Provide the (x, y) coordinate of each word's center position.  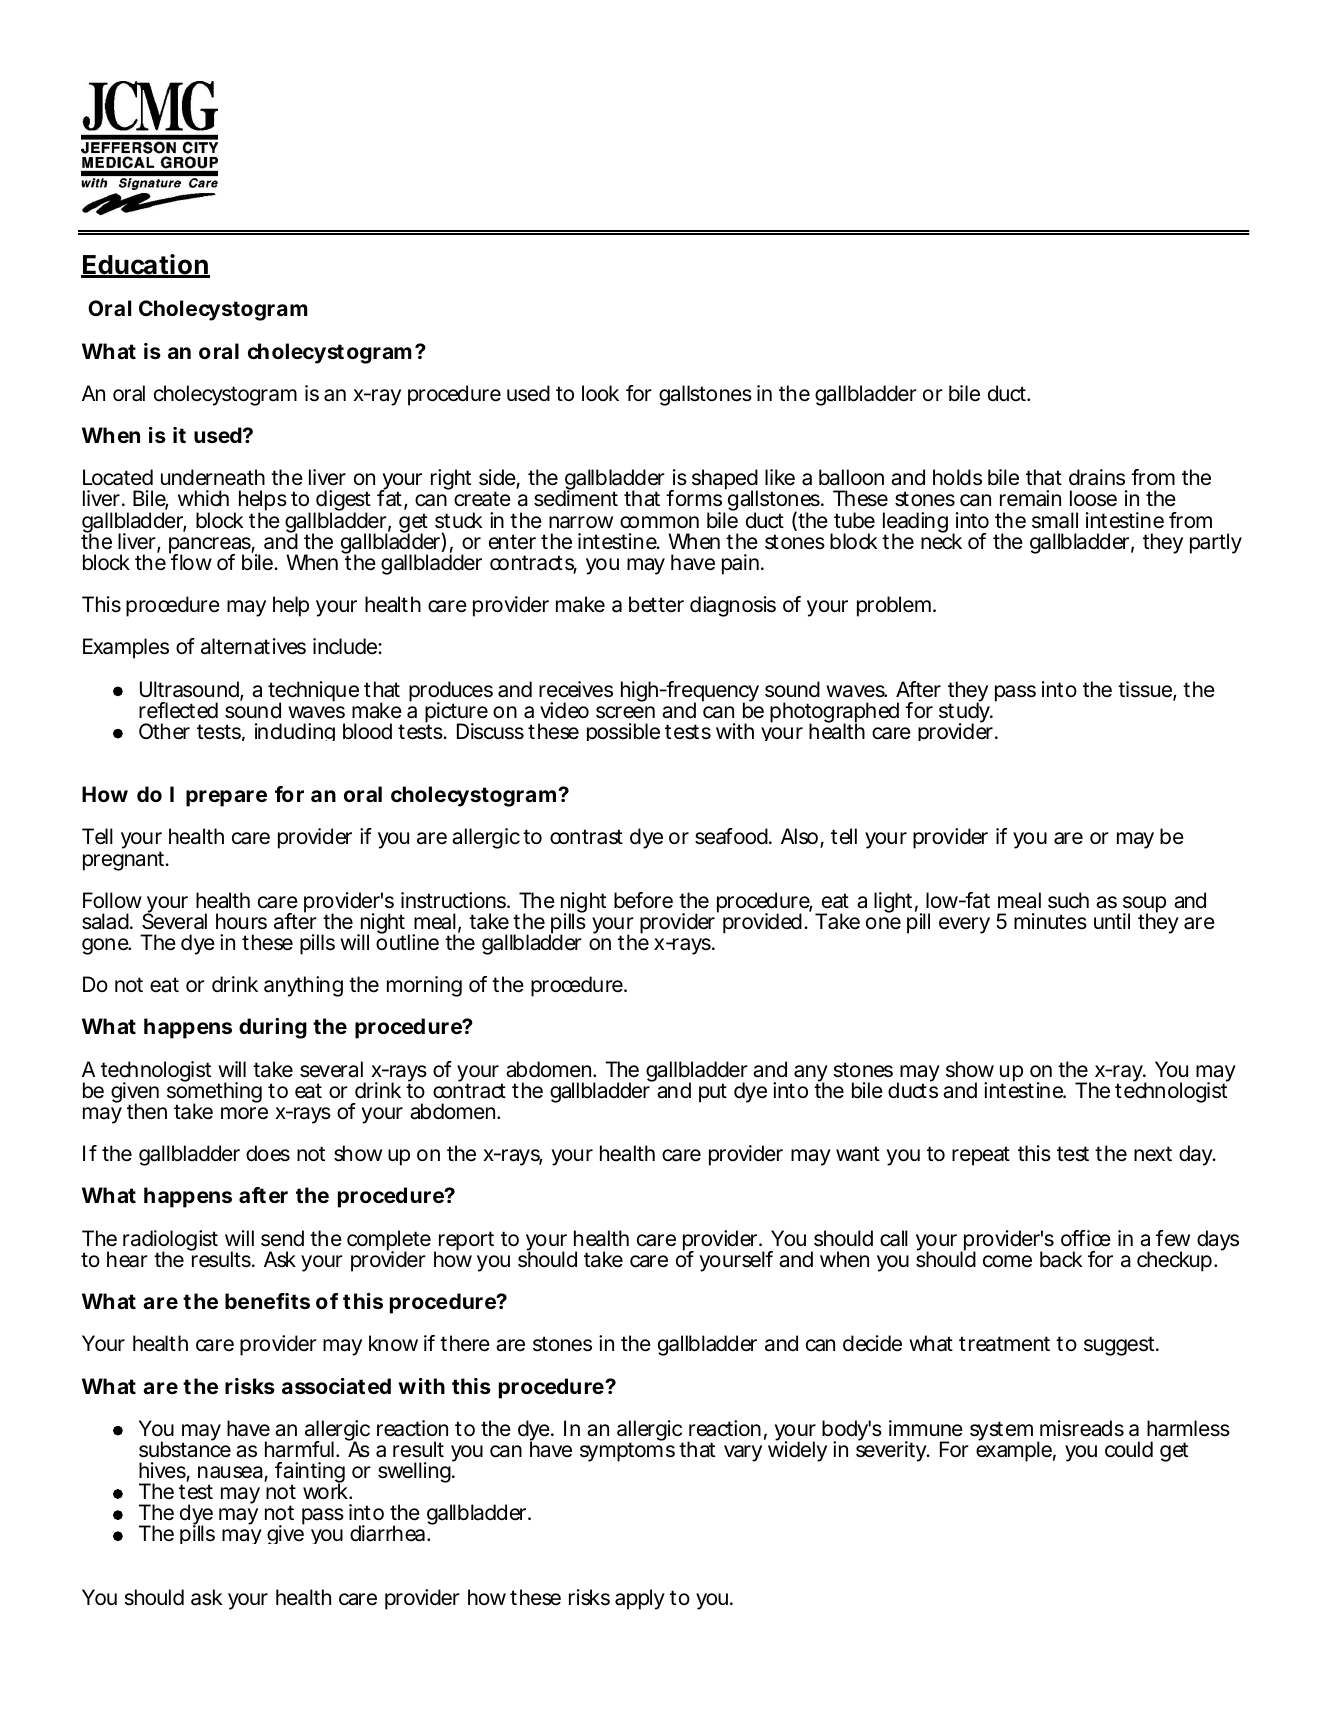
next (1153, 1153)
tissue (1146, 690)
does (268, 1153)
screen (625, 712)
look (600, 393)
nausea (231, 1473)
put (713, 1093)
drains (1097, 477)
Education (145, 265)
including (295, 732)
